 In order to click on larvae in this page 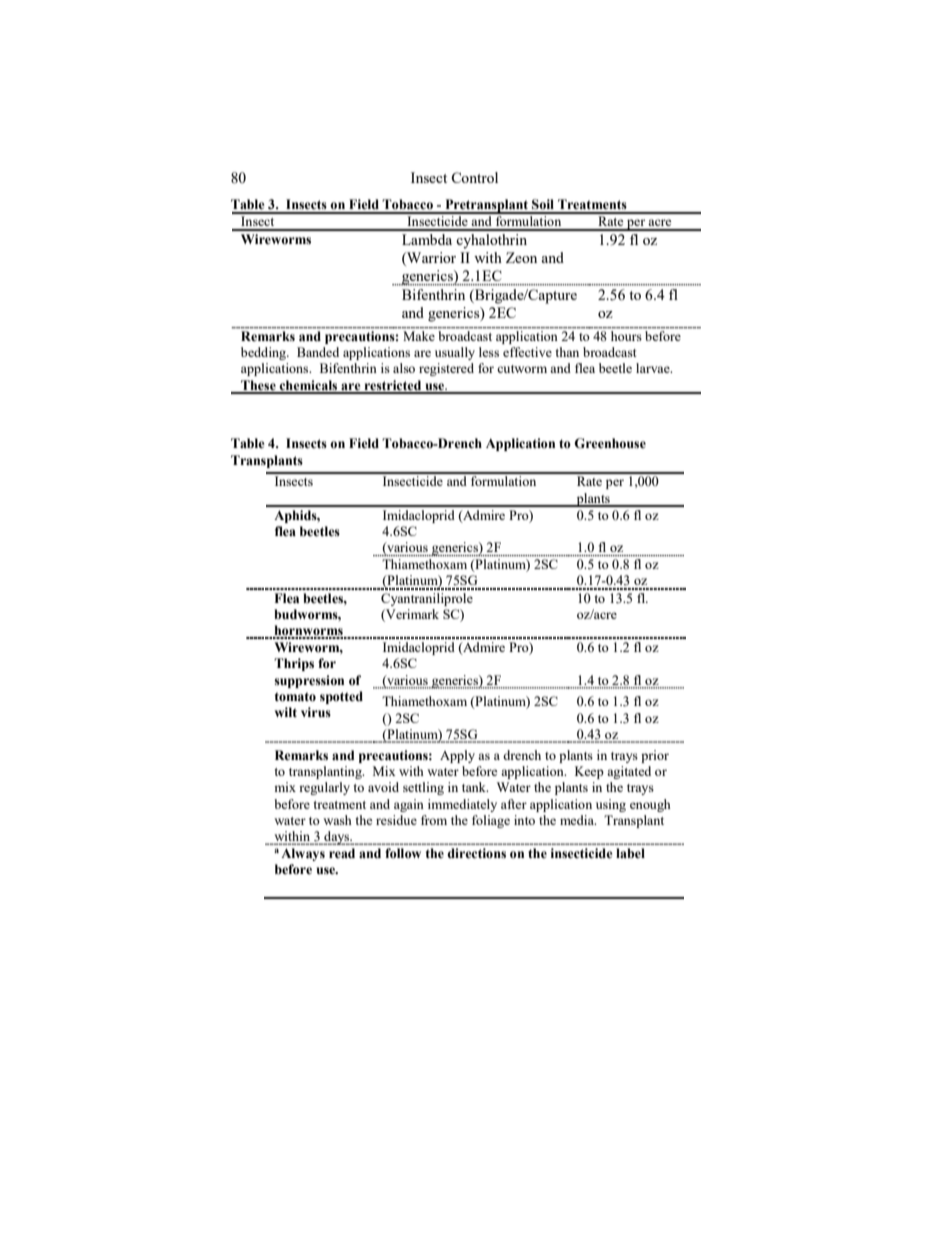, I will do `click(654, 368)`.
